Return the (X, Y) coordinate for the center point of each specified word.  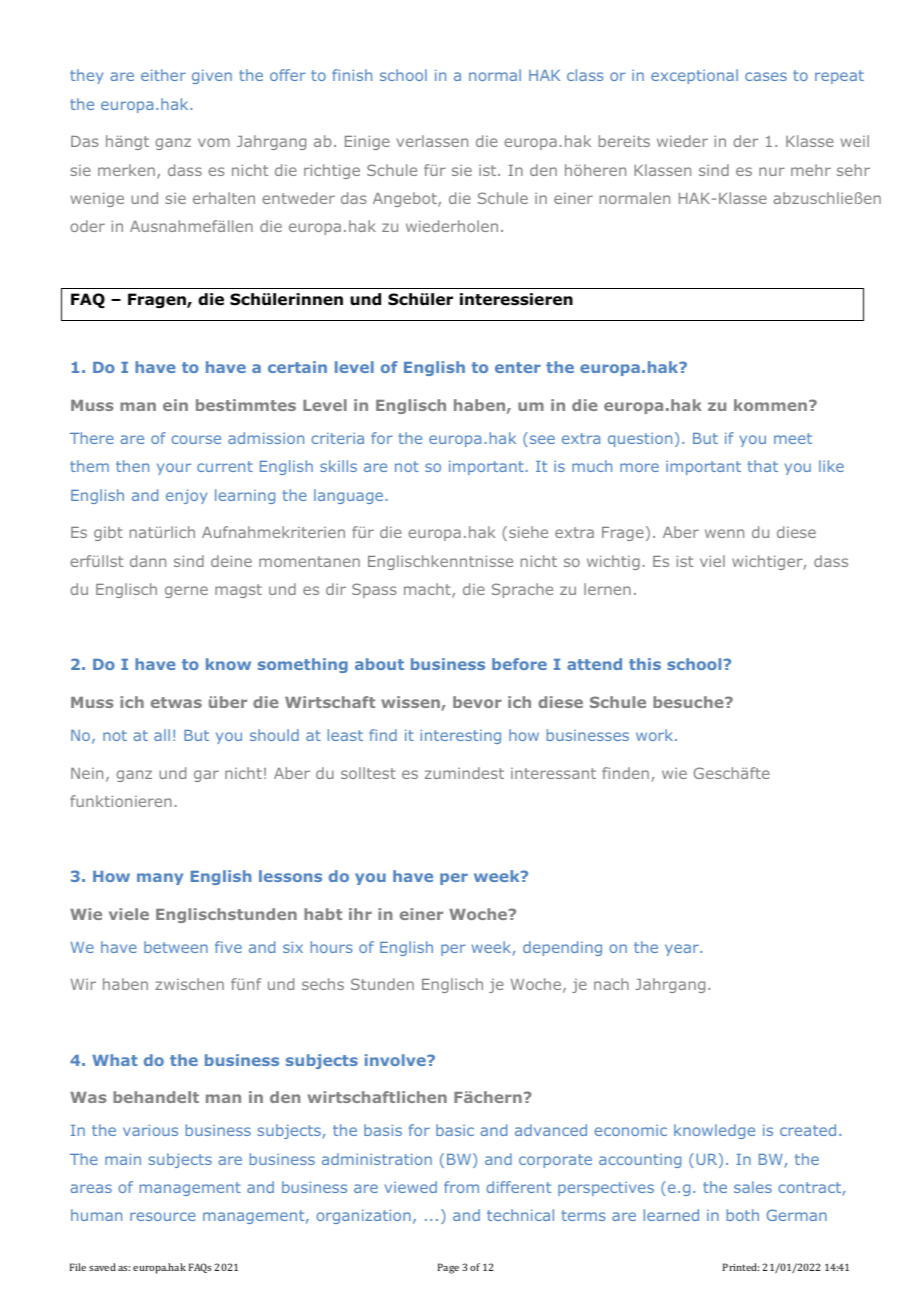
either (163, 75)
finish (352, 75)
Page (448, 1268)
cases (766, 76)
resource (163, 1216)
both (743, 1215)
